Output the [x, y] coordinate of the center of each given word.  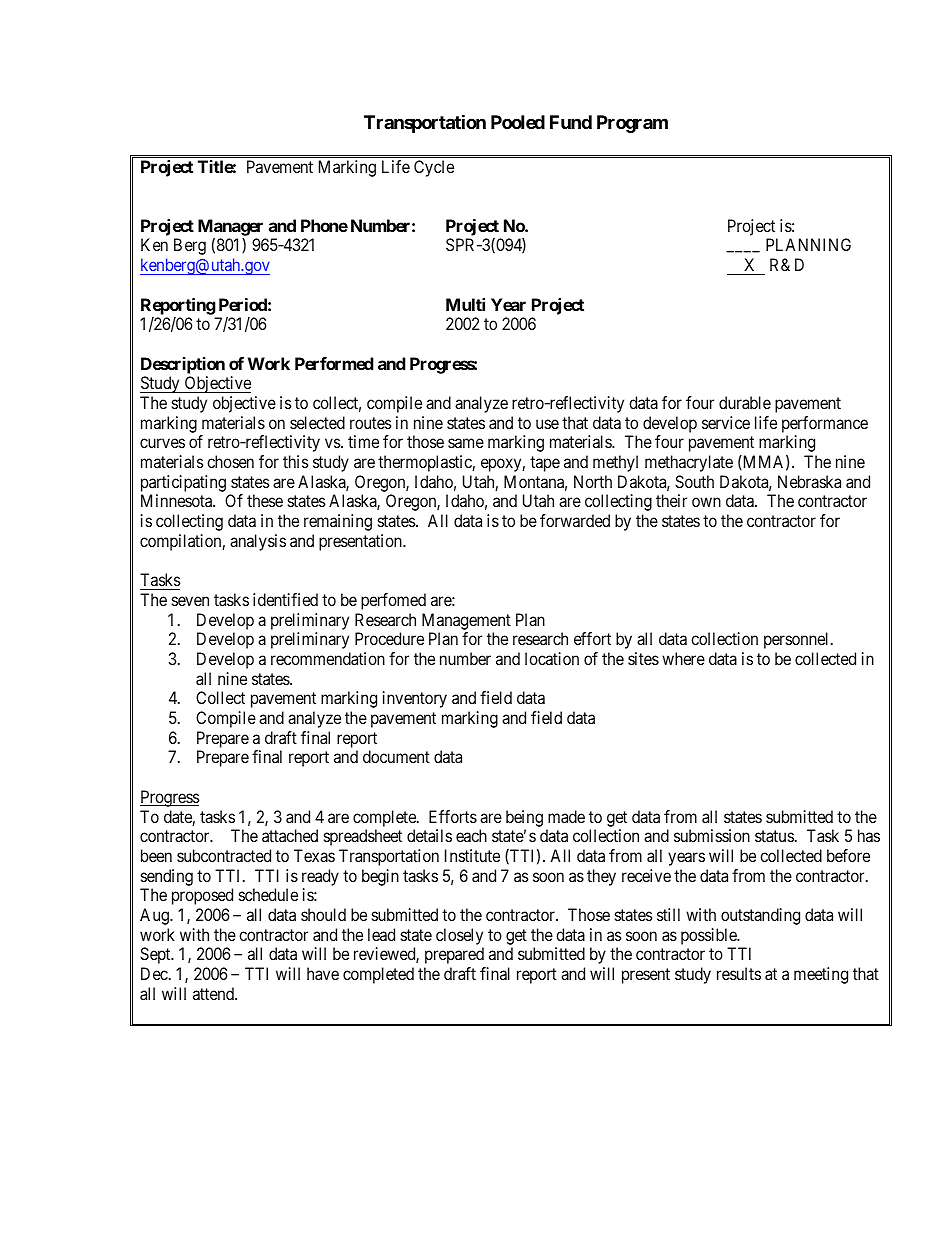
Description [183, 365]
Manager [230, 228]
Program [632, 124]
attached [290, 835]
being [524, 818]
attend [214, 993]
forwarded [575, 520]
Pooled [518, 122]
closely [459, 936]
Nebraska [809, 481]
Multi [465, 304]
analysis [258, 542]
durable [745, 402]
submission [712, 835]
